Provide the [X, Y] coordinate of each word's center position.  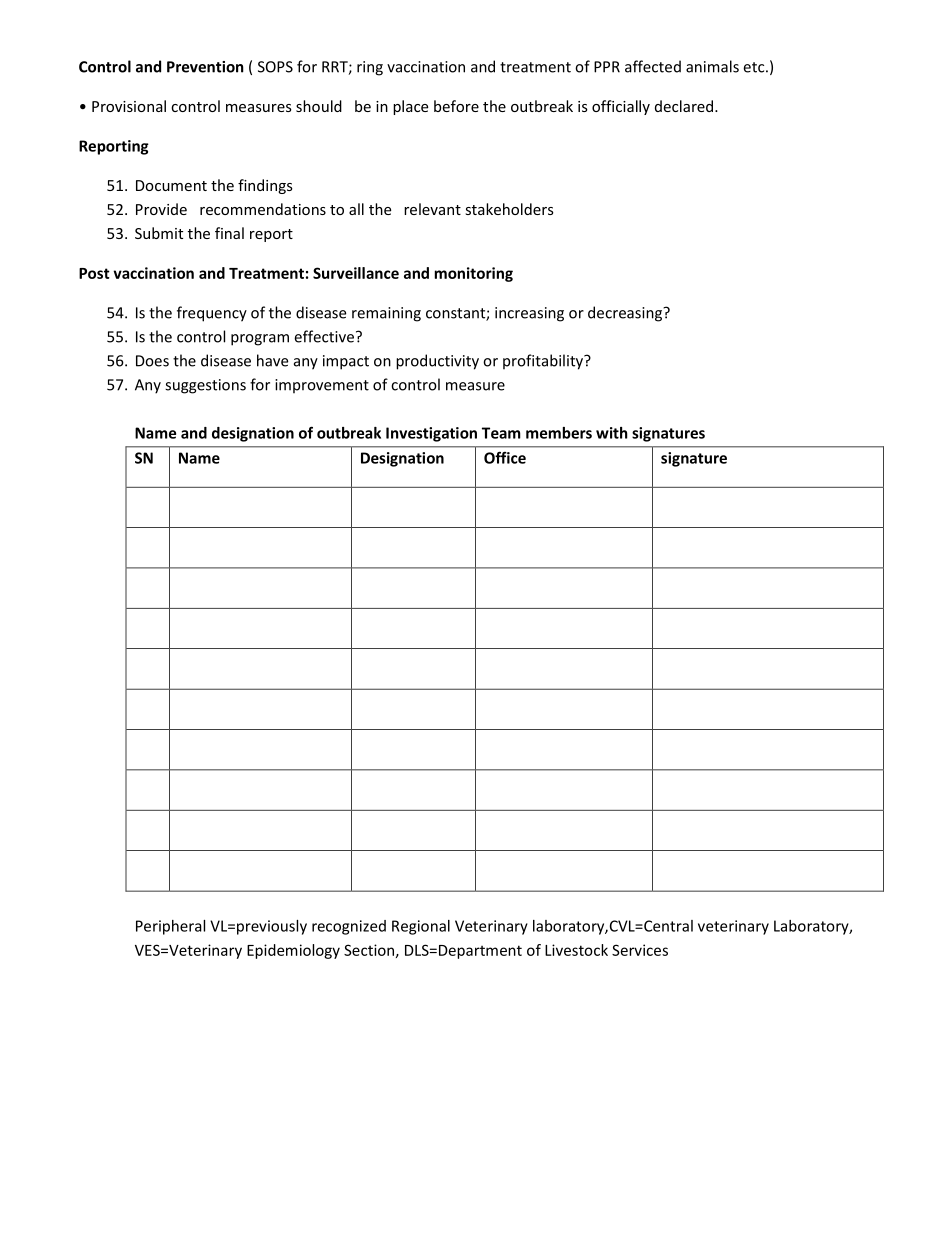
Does [152, 361]
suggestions [205, 386]
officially [621, 107]
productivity [437, 362]
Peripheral [170, 927]
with [612, 433]
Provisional [129, 106]
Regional [421, 927]
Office [505, 457]
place [410, 107]
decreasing [626, 314]
